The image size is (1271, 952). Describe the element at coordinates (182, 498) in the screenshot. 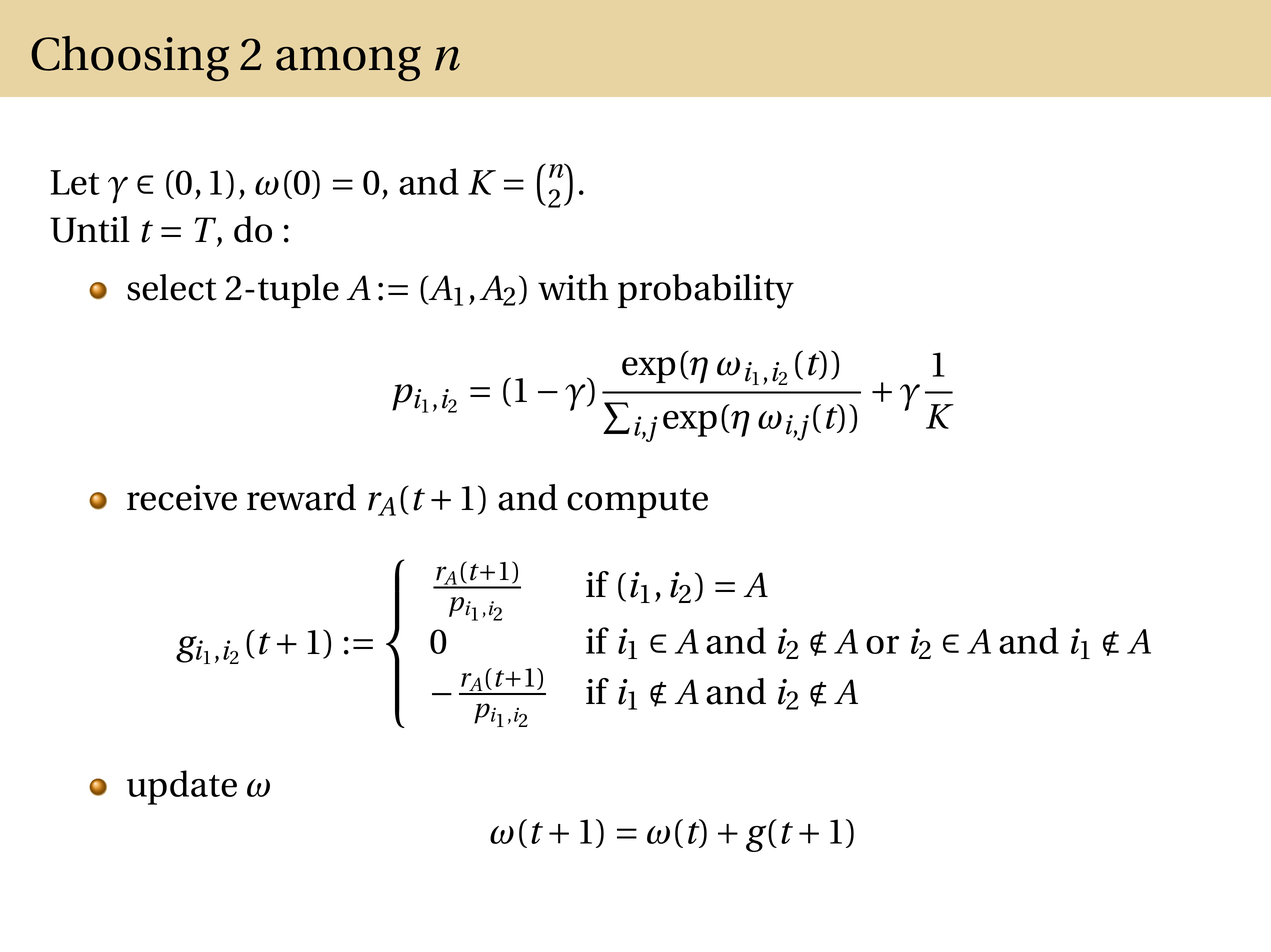

I see `receive` at that location.
